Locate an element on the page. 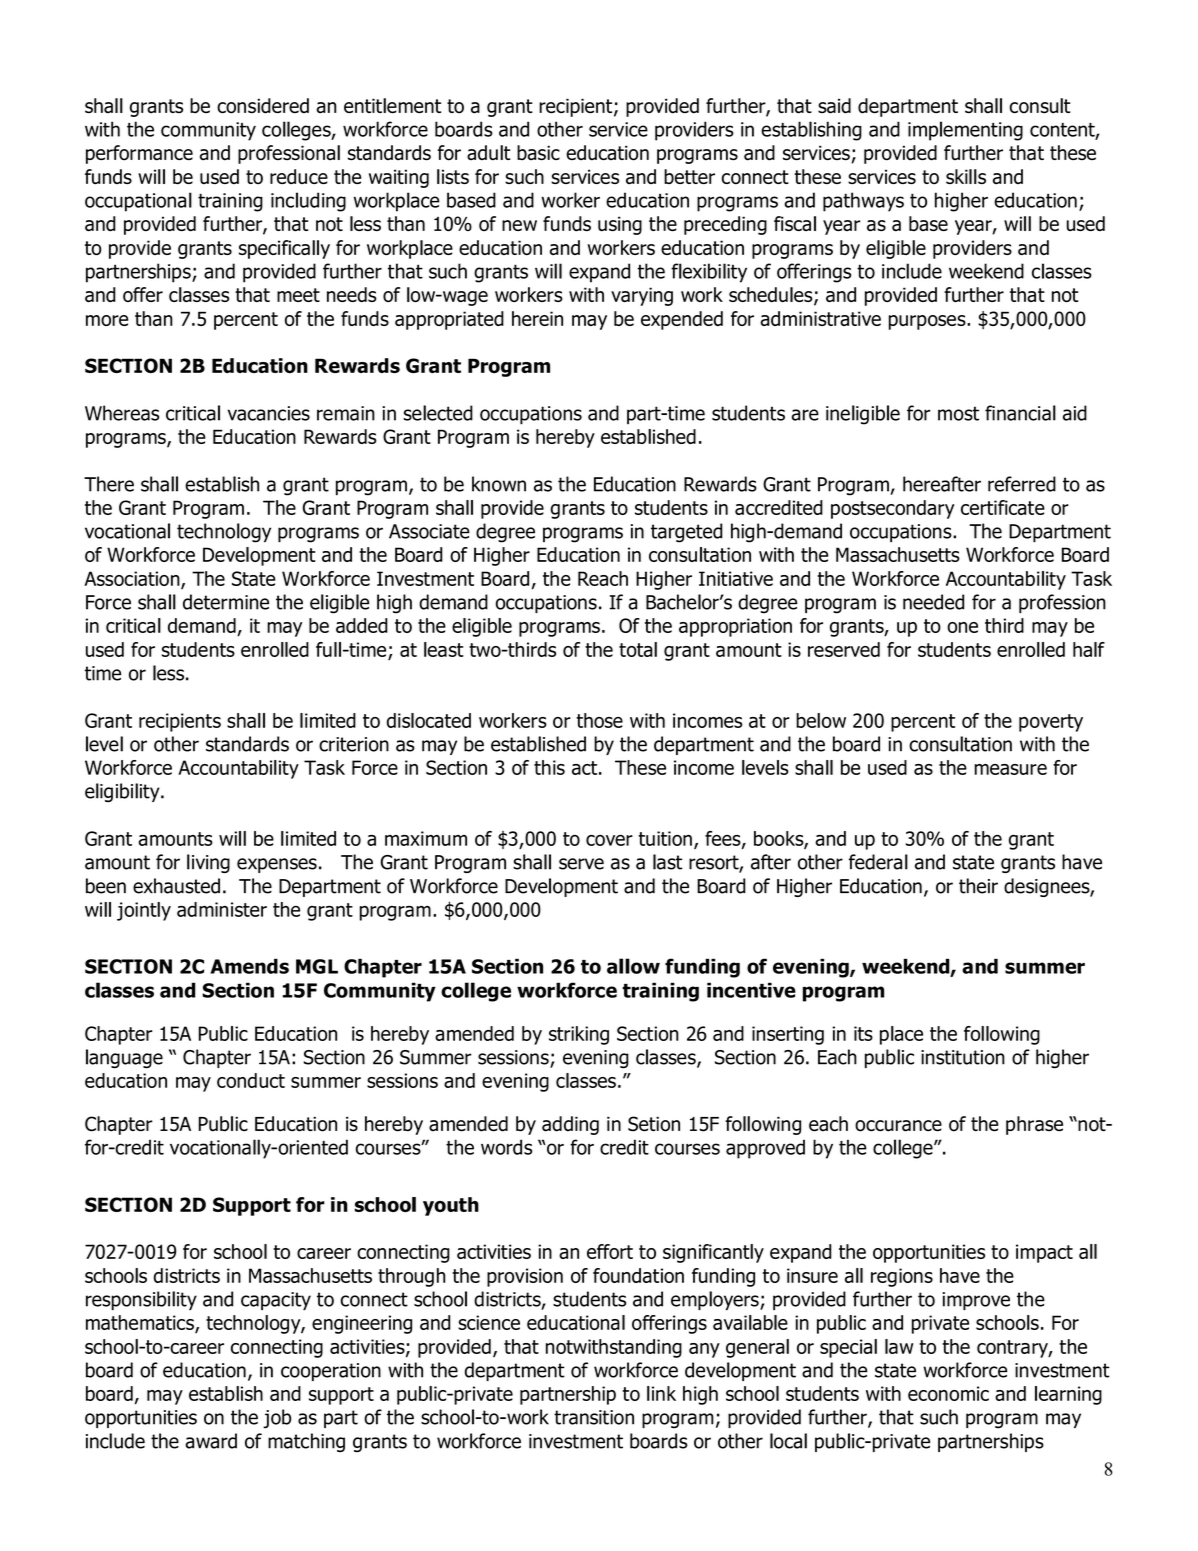 This image has width=1198, height=1551. implementing is located at coordinates (965, 131).
